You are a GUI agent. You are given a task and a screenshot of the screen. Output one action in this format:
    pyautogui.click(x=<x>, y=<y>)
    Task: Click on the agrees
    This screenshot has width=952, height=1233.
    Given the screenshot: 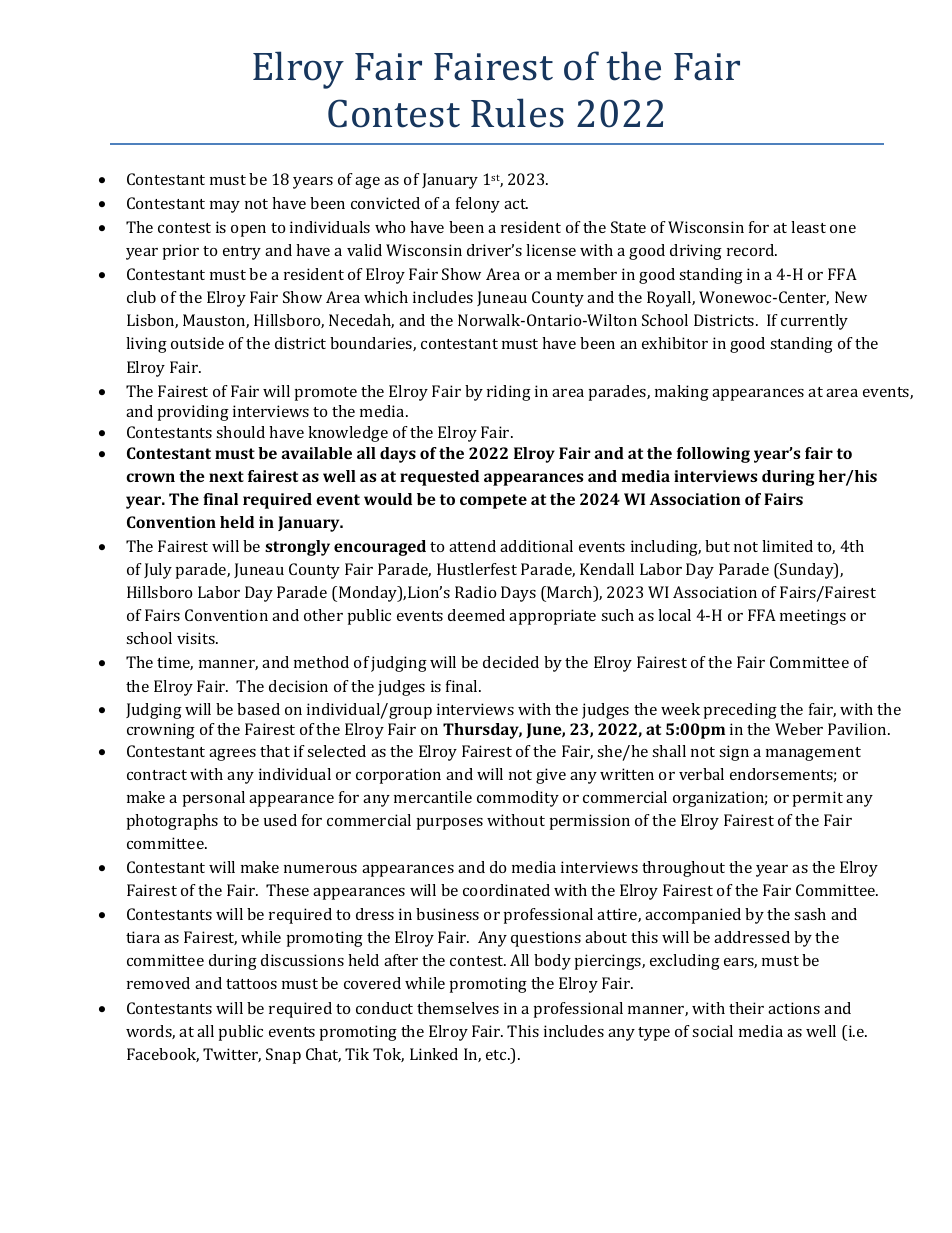 What is the action you would take?
    pyautogui.click(x=232, y=755)
